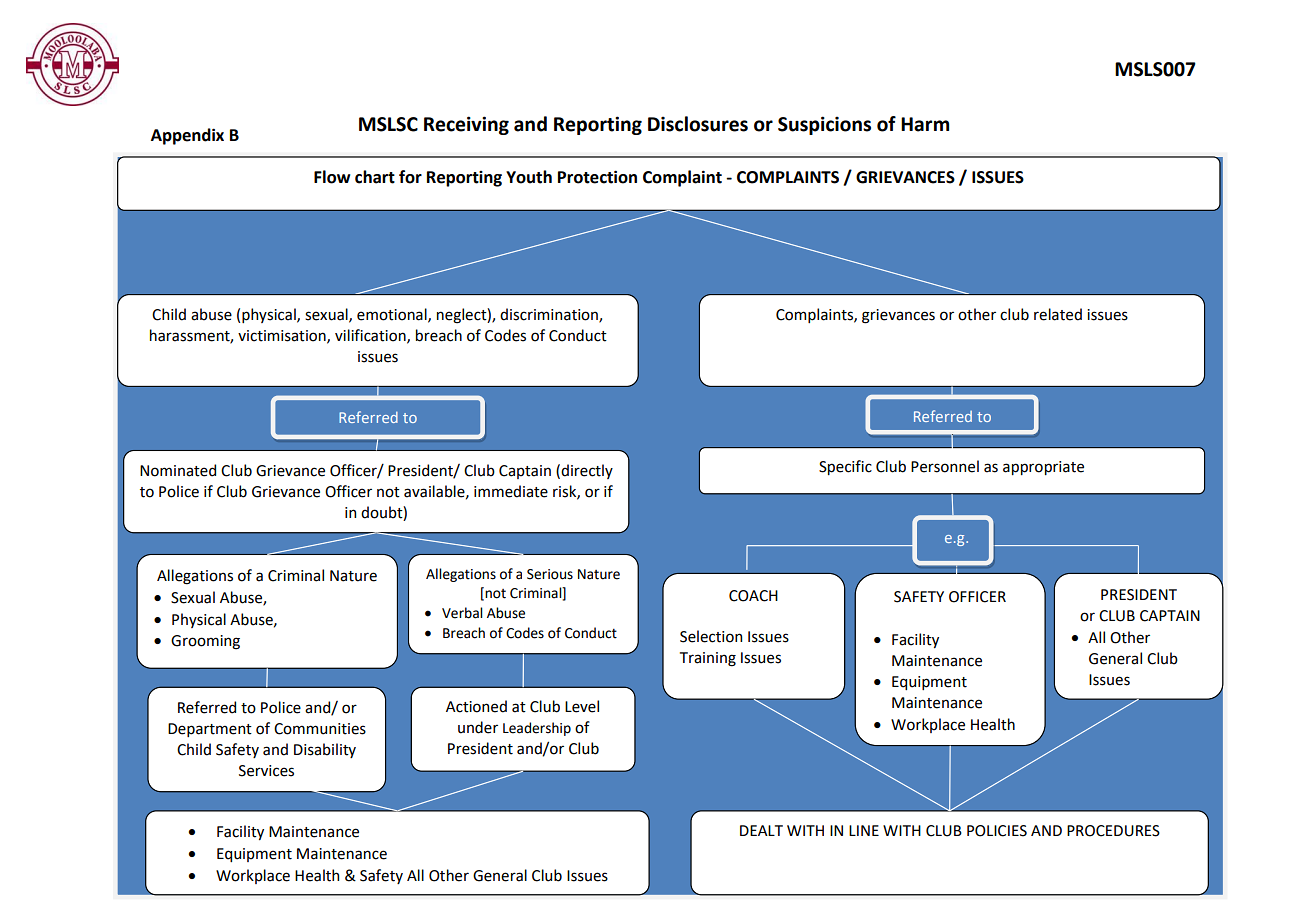 This page has height=924, width=1308. I want to click on Grooming, so click(205, 642).
